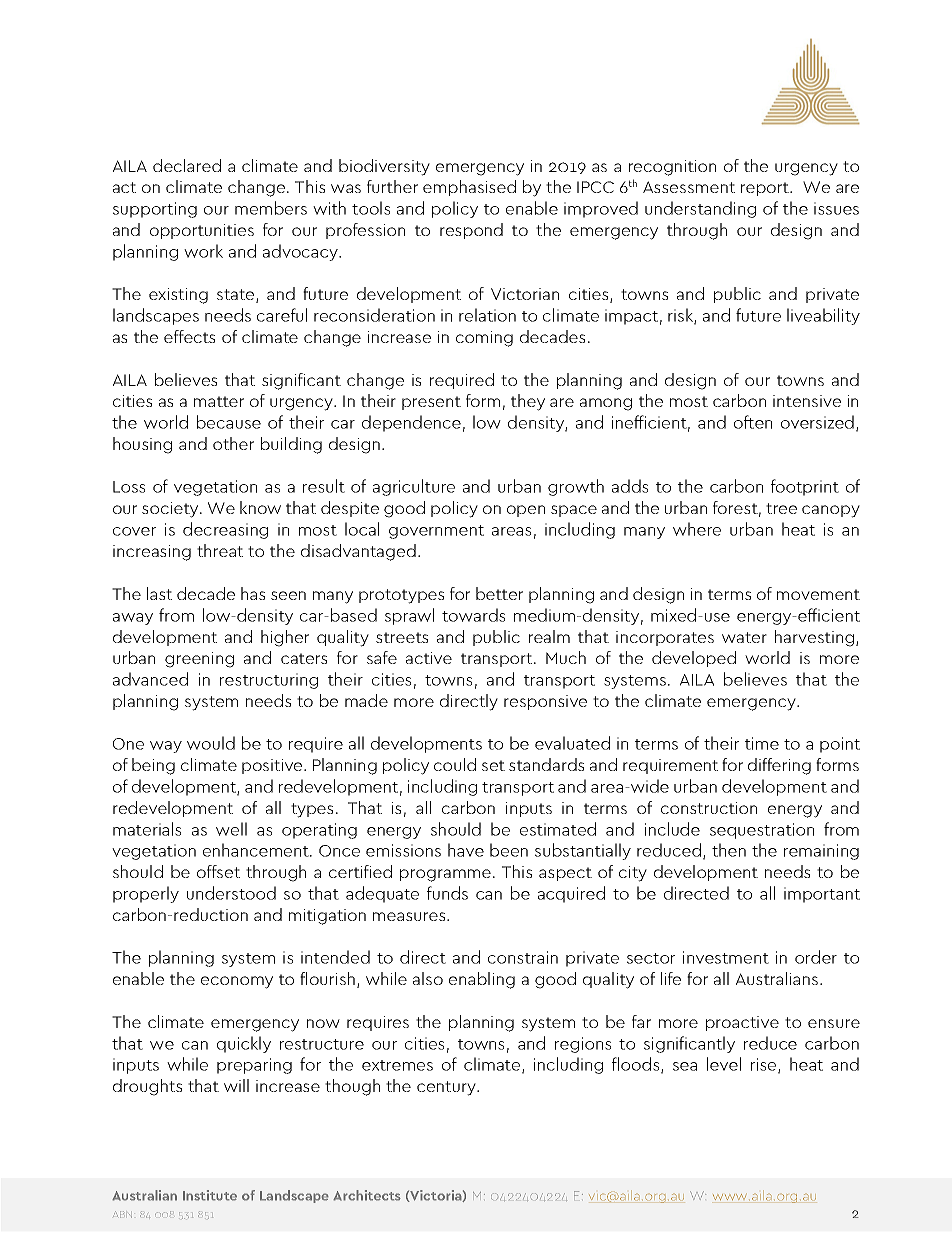 Image resolution: width=952 pixels, height=1233 pixels. I want to click on opportunities, so click(202, 231).
